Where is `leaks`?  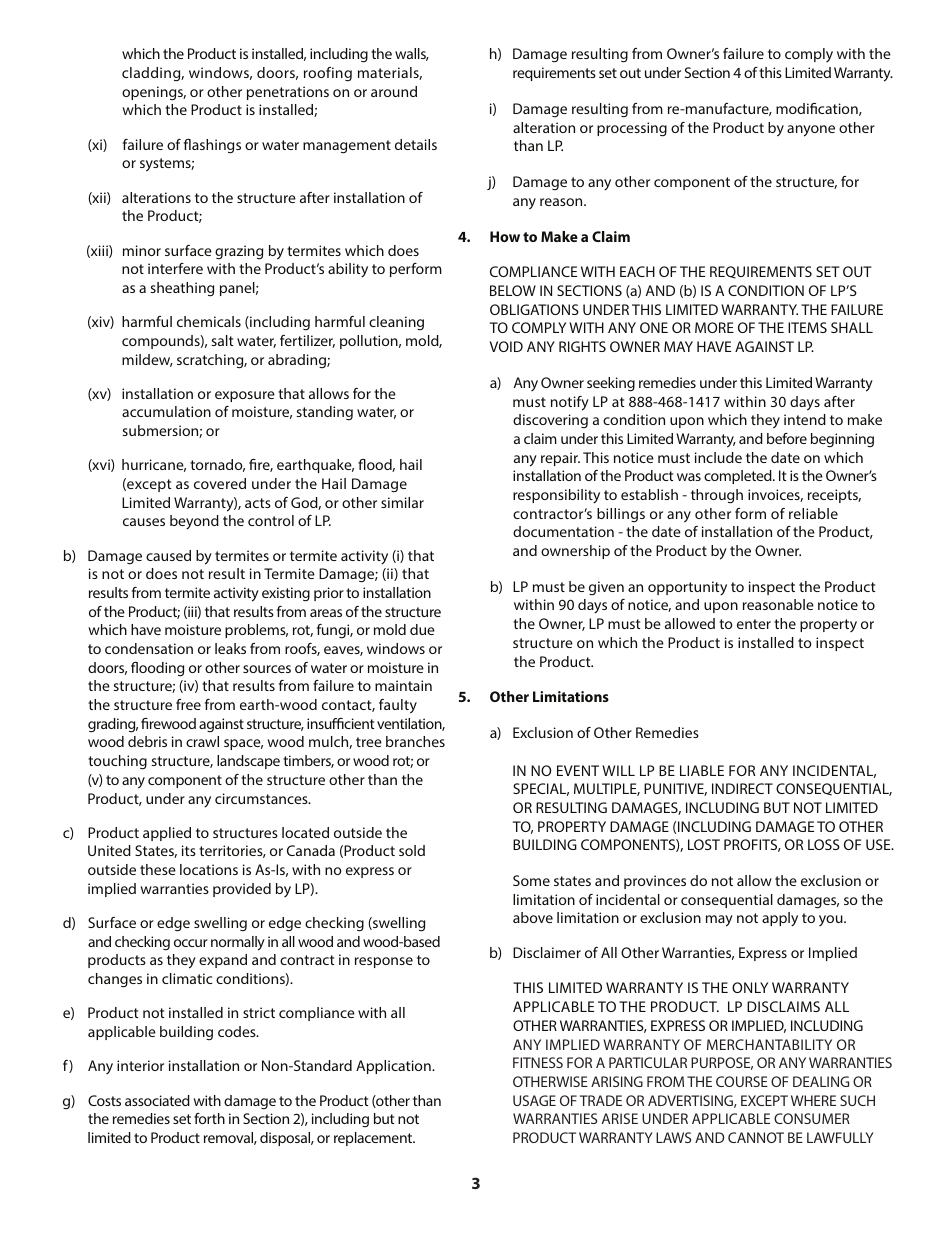
leaks is located at coordinates (230, 648).
